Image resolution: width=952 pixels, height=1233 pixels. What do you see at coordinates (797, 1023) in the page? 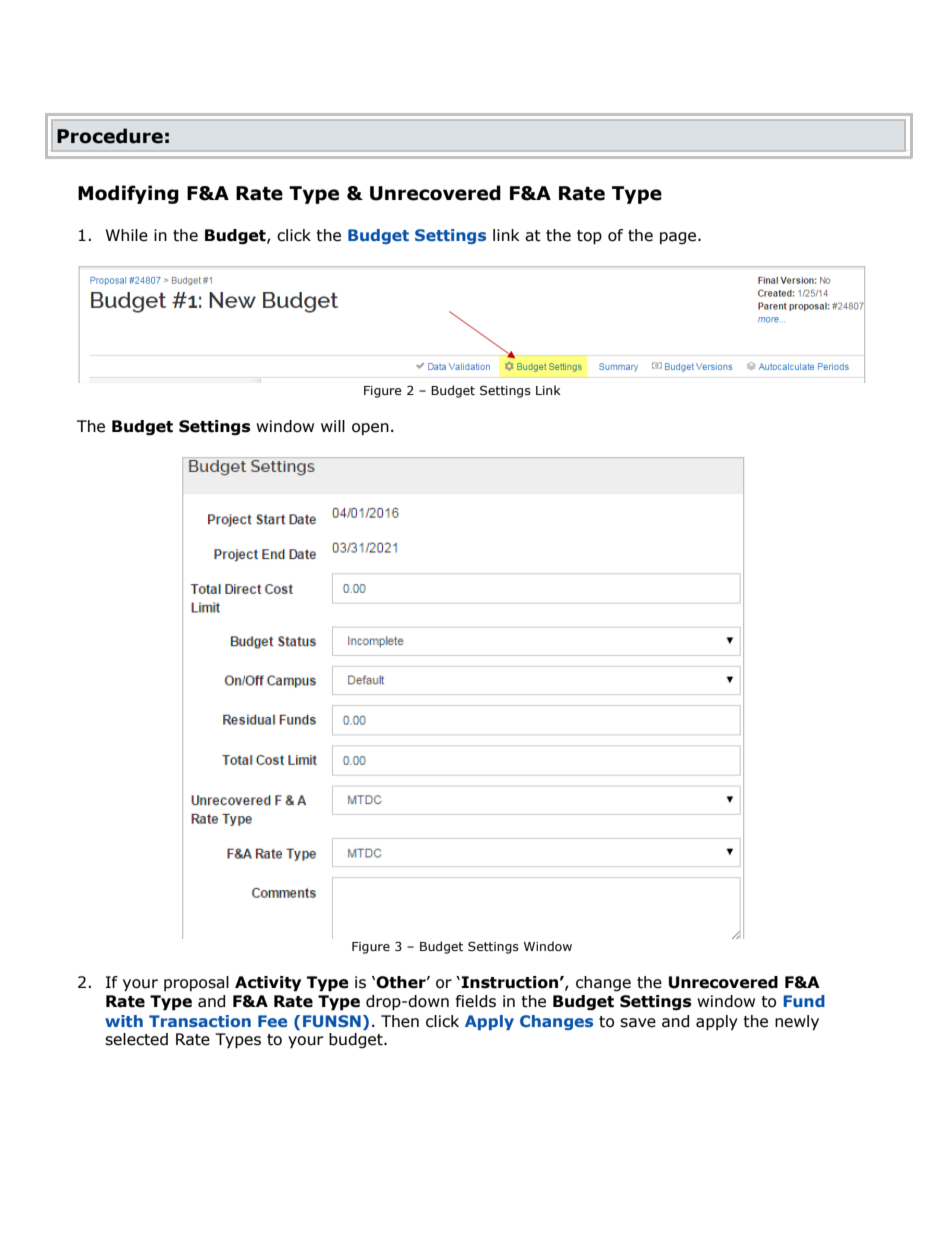
I see `newly` at bounding box center [797, 1023].
